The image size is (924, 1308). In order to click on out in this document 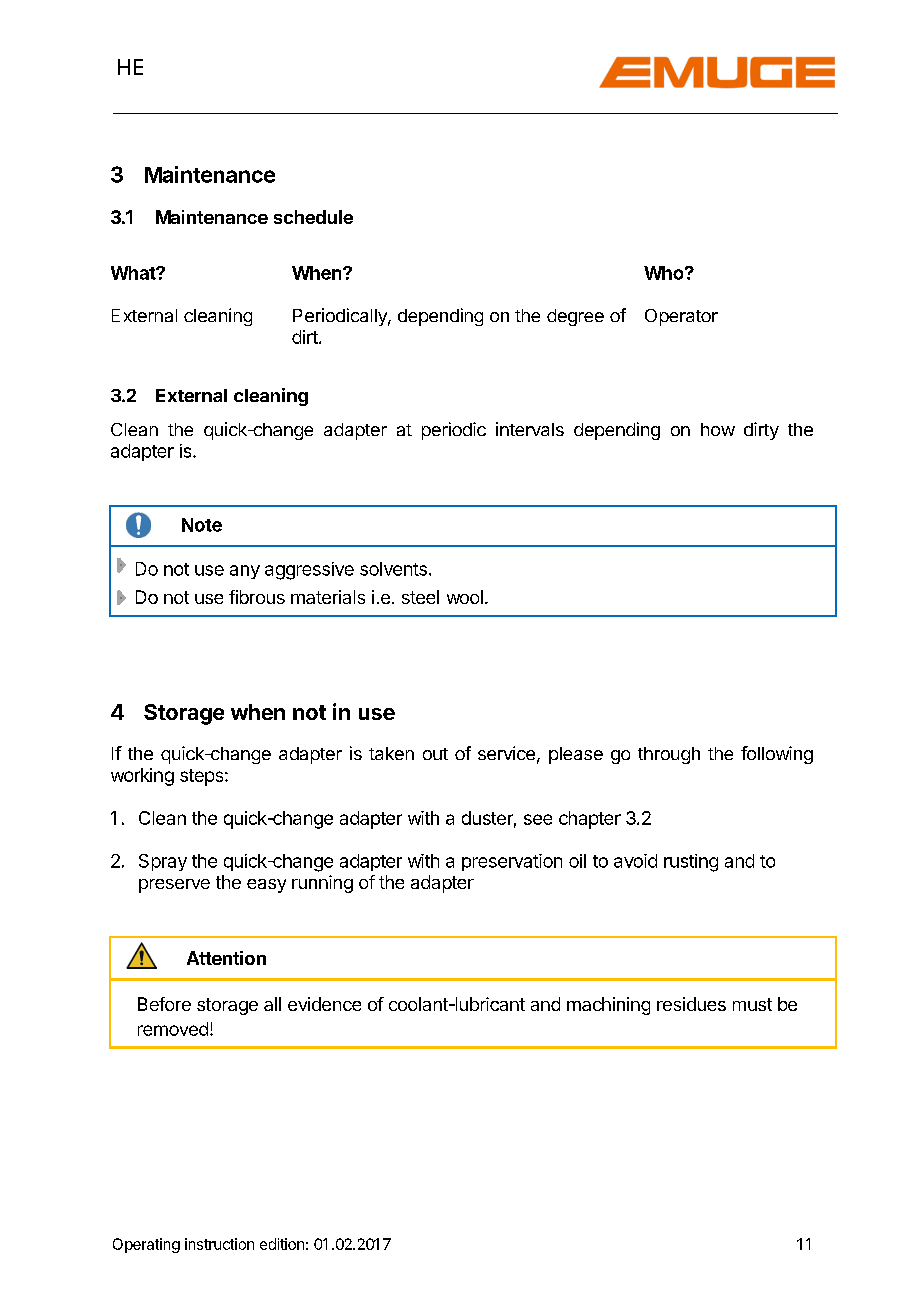, I will do `click(435, 754)`.
